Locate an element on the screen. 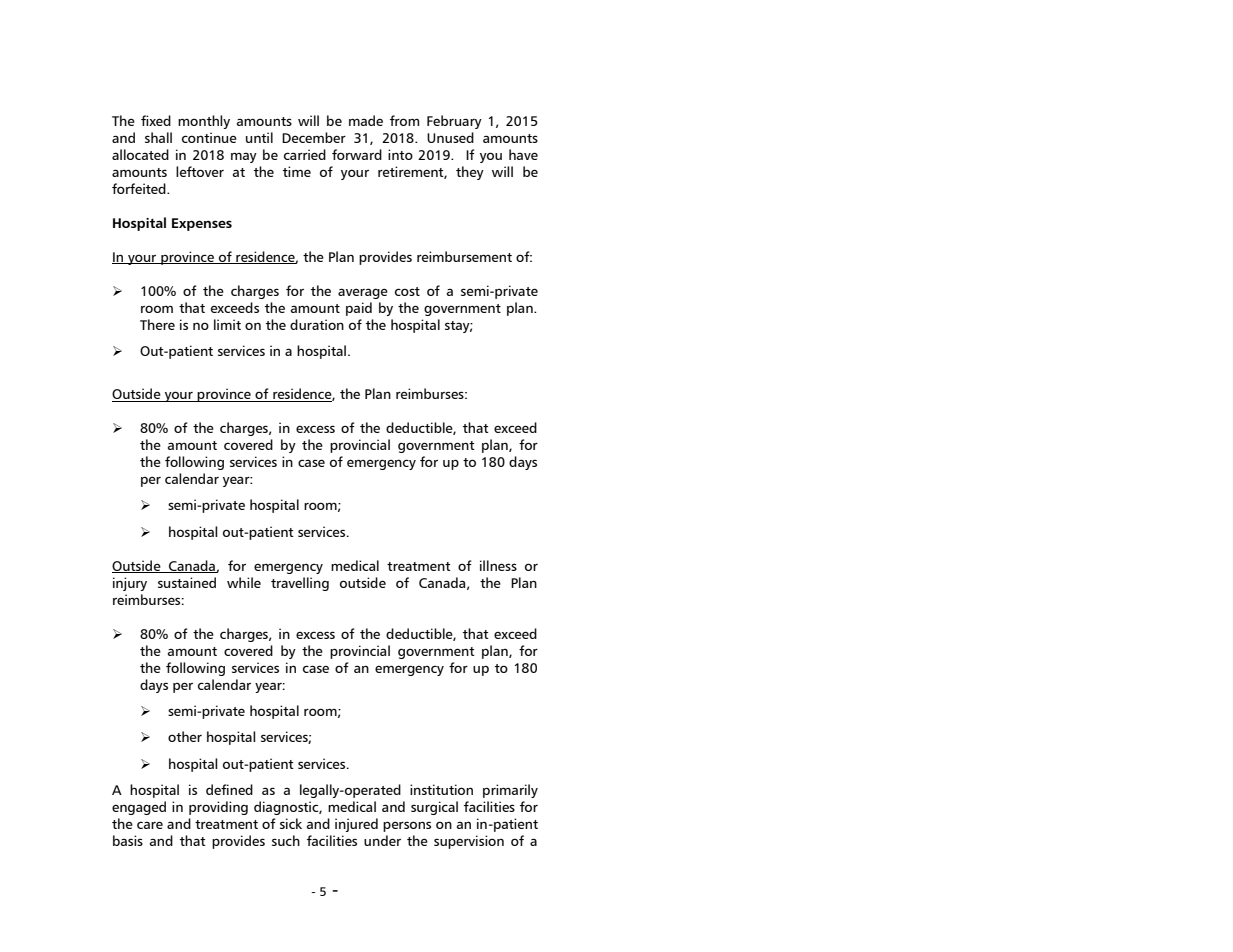 Image resolution: width=1233 pixels, height=952 pixels. Unused is located at coordinates (450, 137).
